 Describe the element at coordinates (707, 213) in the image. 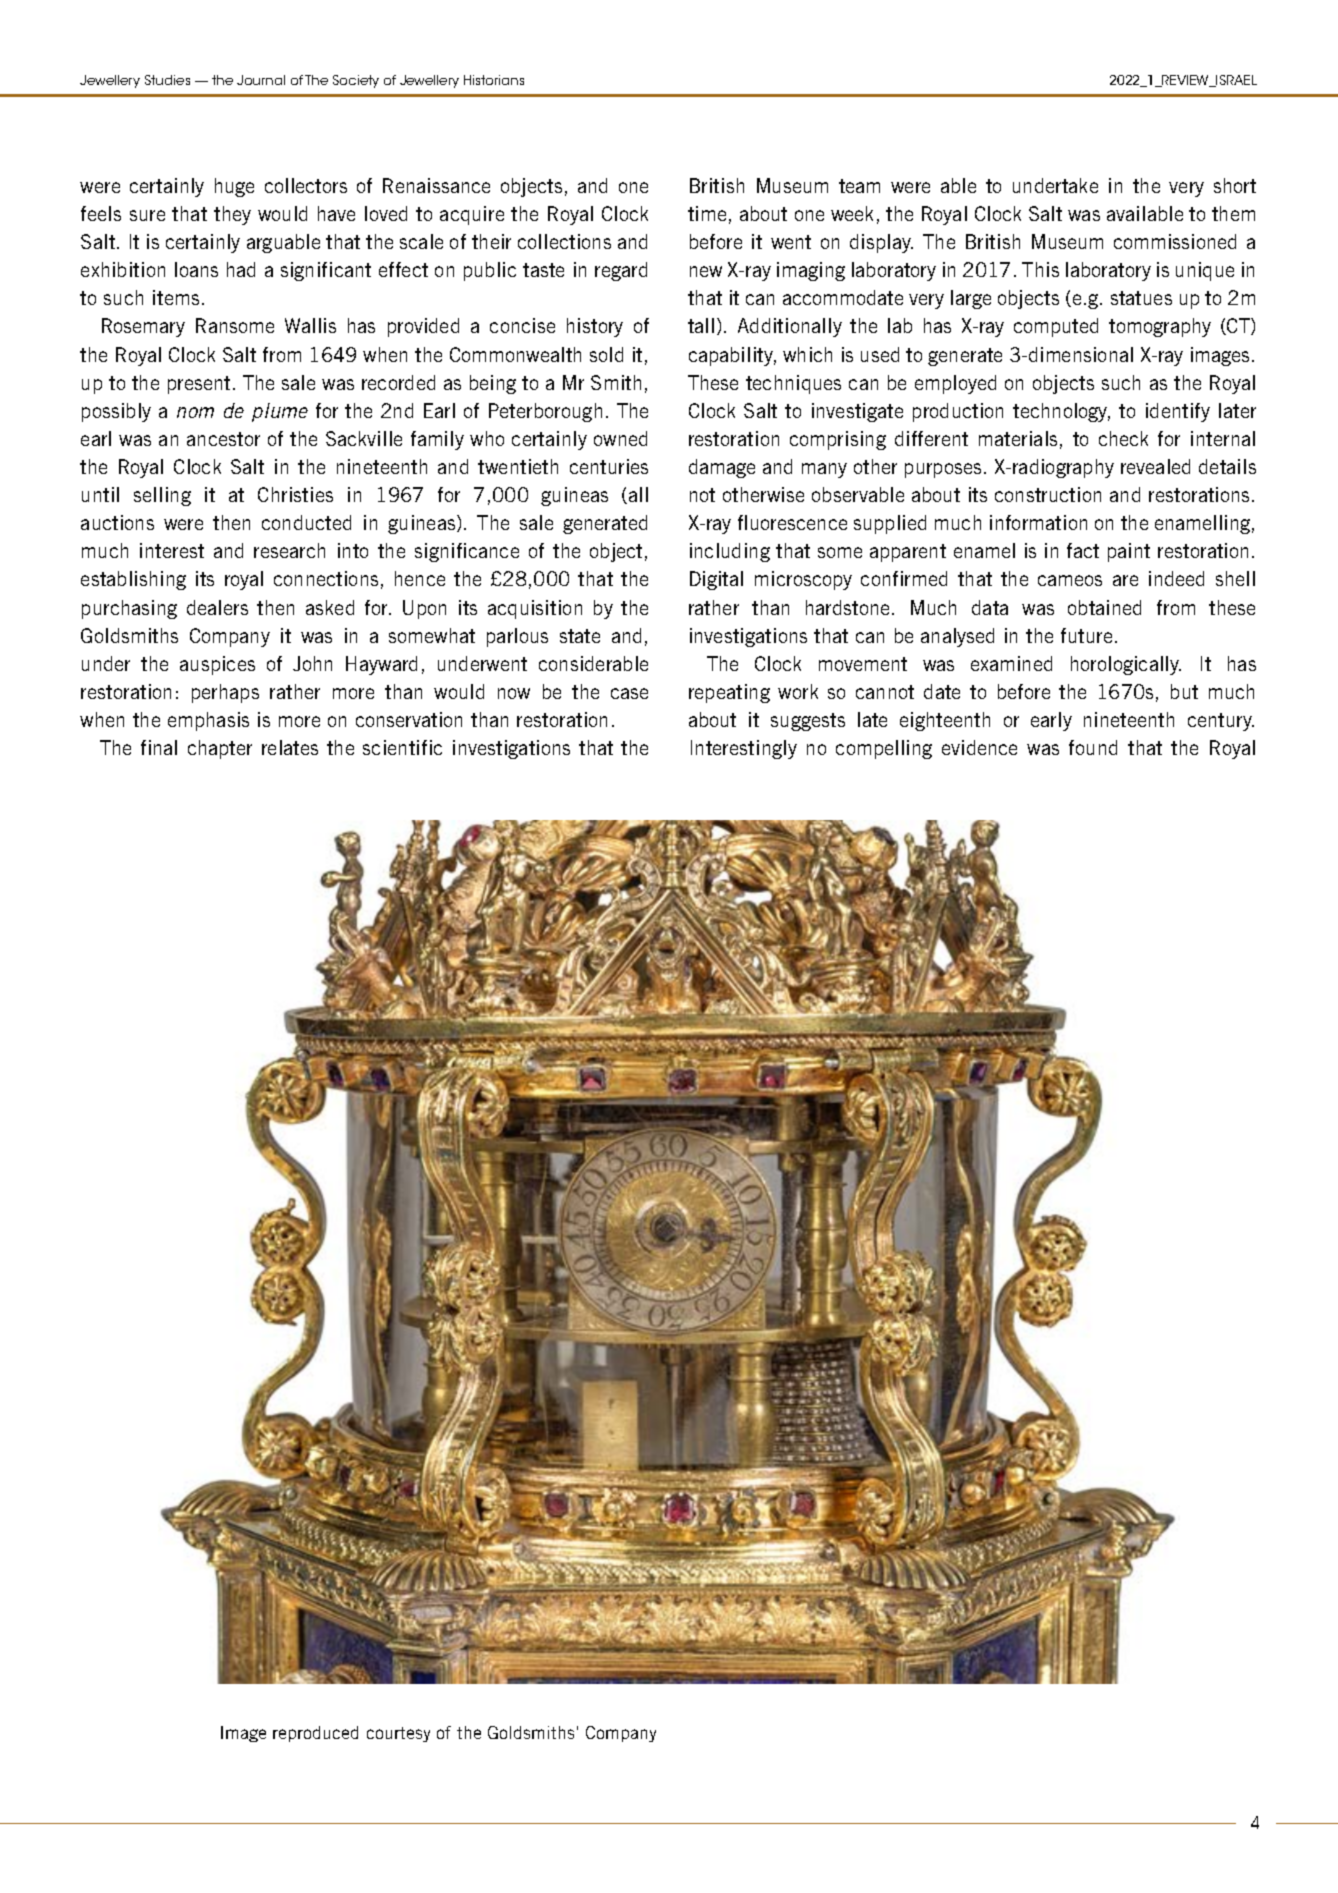

I see `time` at that location.
